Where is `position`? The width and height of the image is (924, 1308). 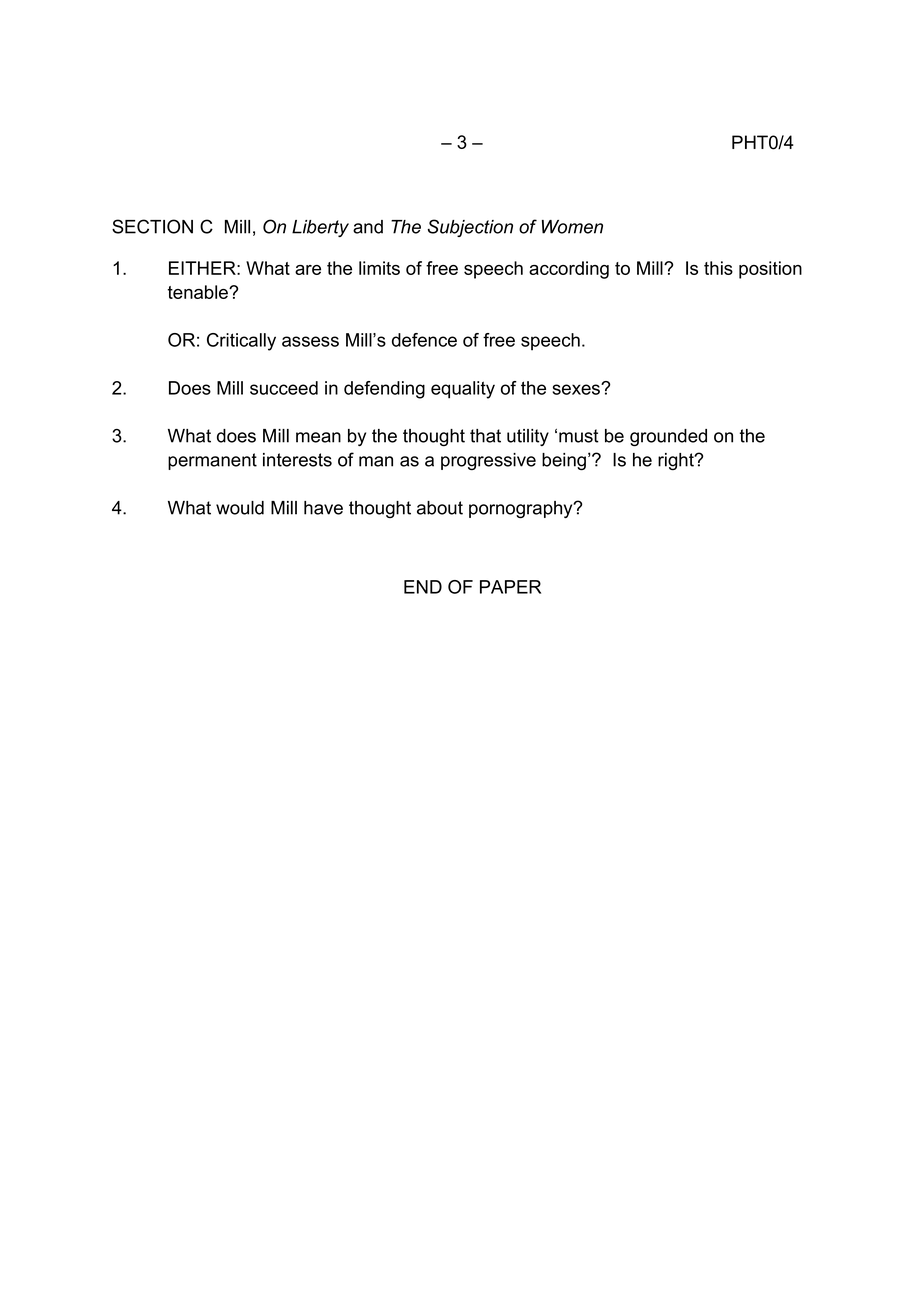 position is located at coordinates (770, 270).
